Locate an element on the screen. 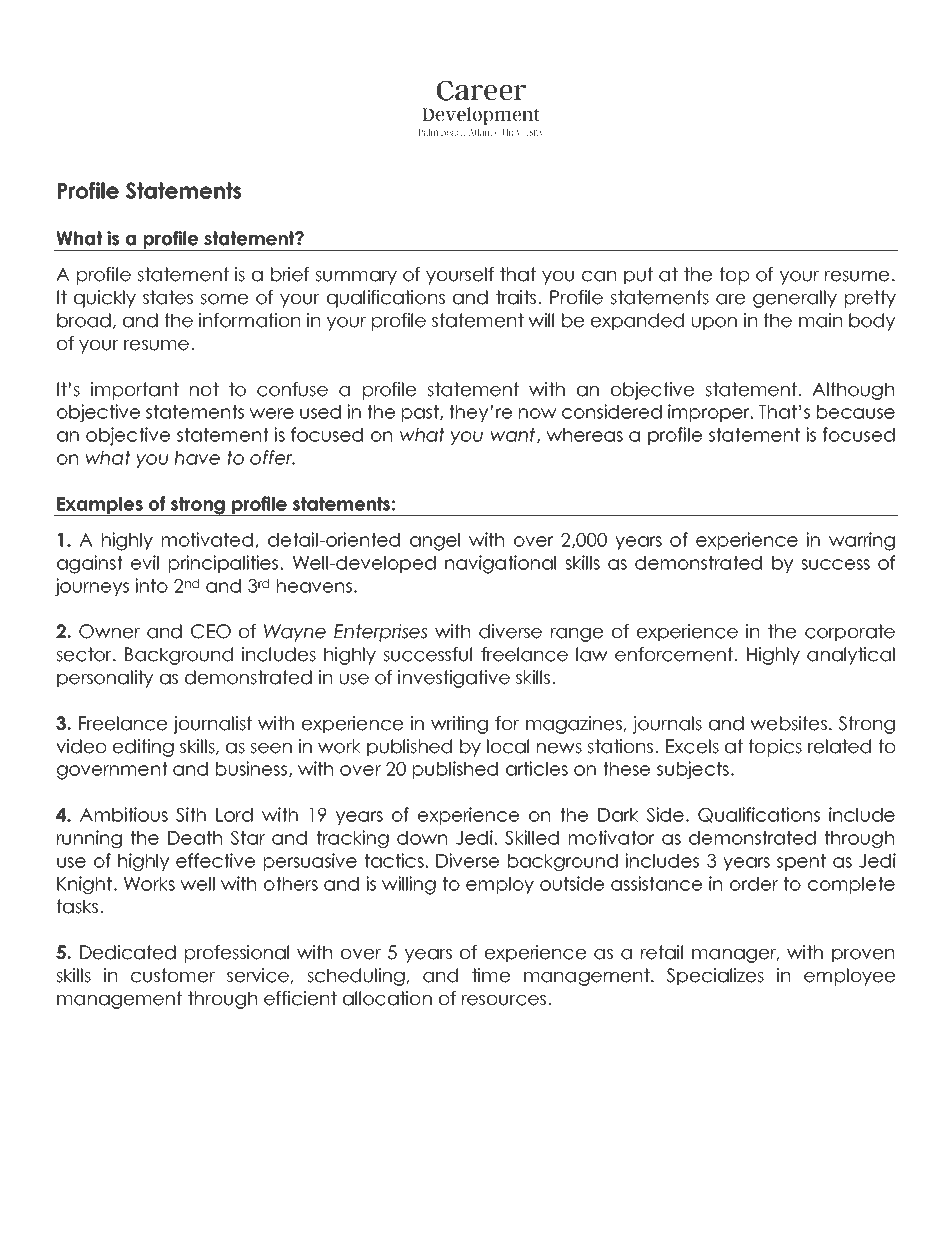 This screenshot has width=952, height=1233. traits is located at coordinates (517, 297).
